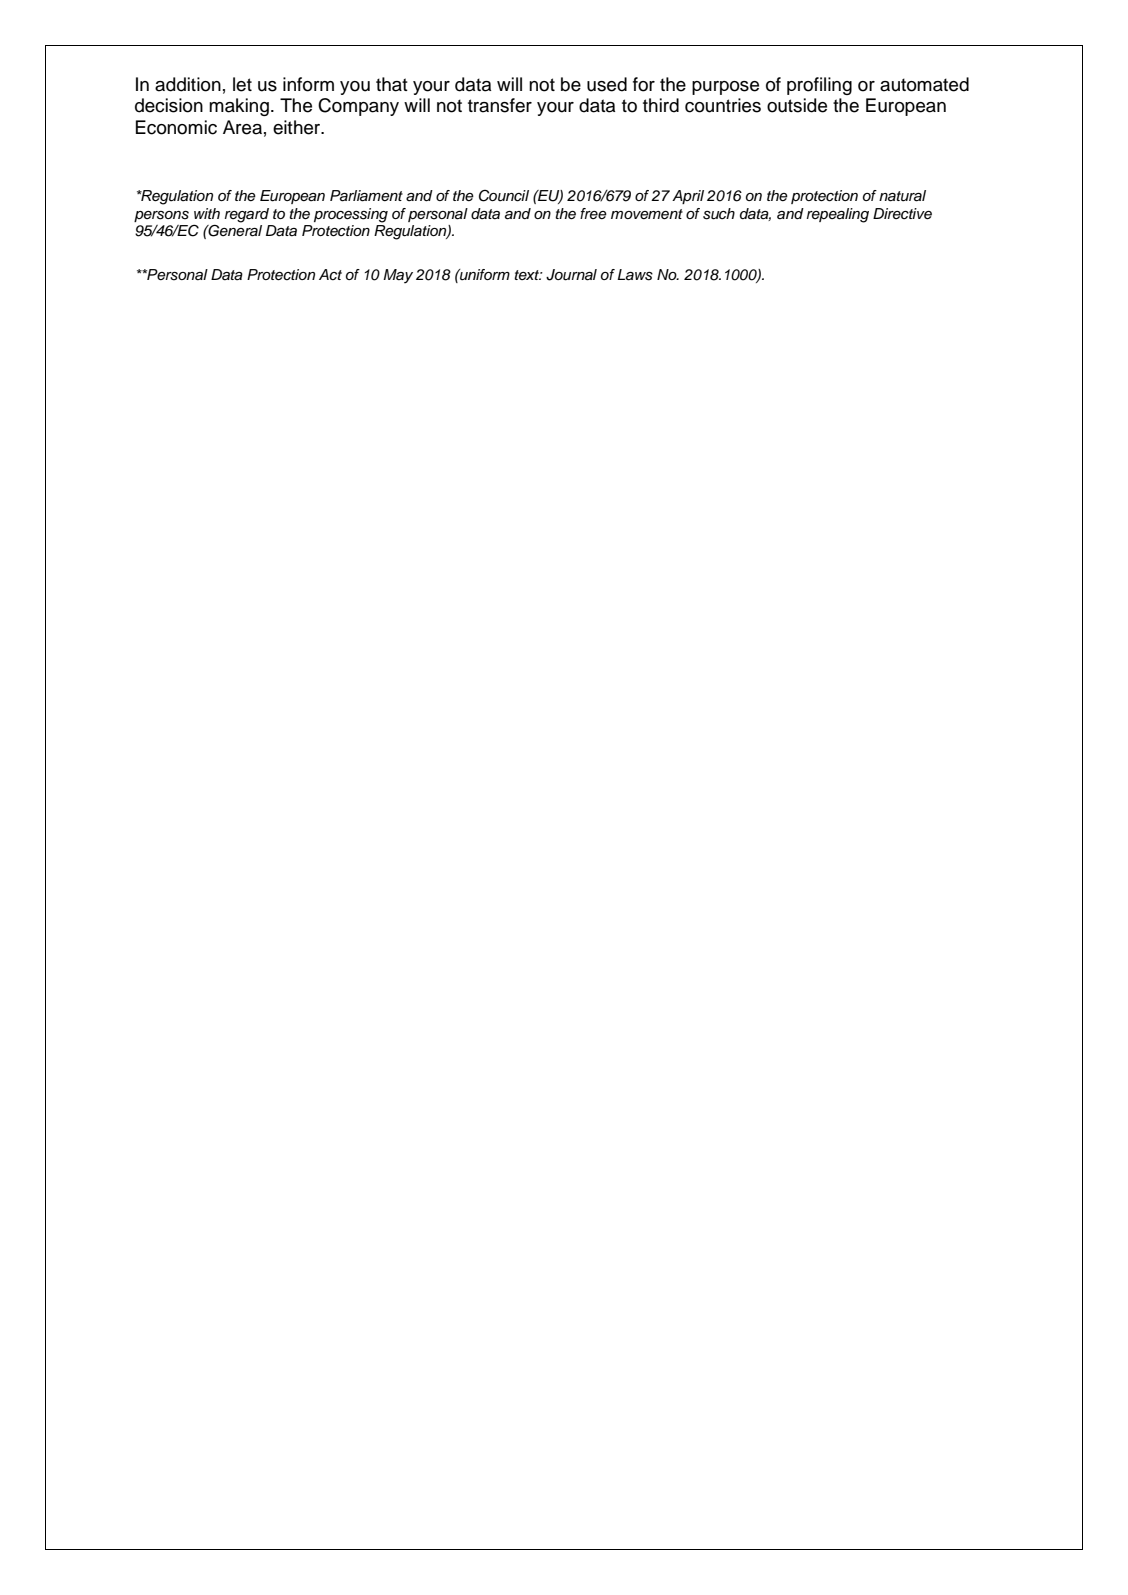 This screenshot has width=1128, height=1595. Describe the element at coordinates (607, 84) in the screenshot. I see `used` at that location.
